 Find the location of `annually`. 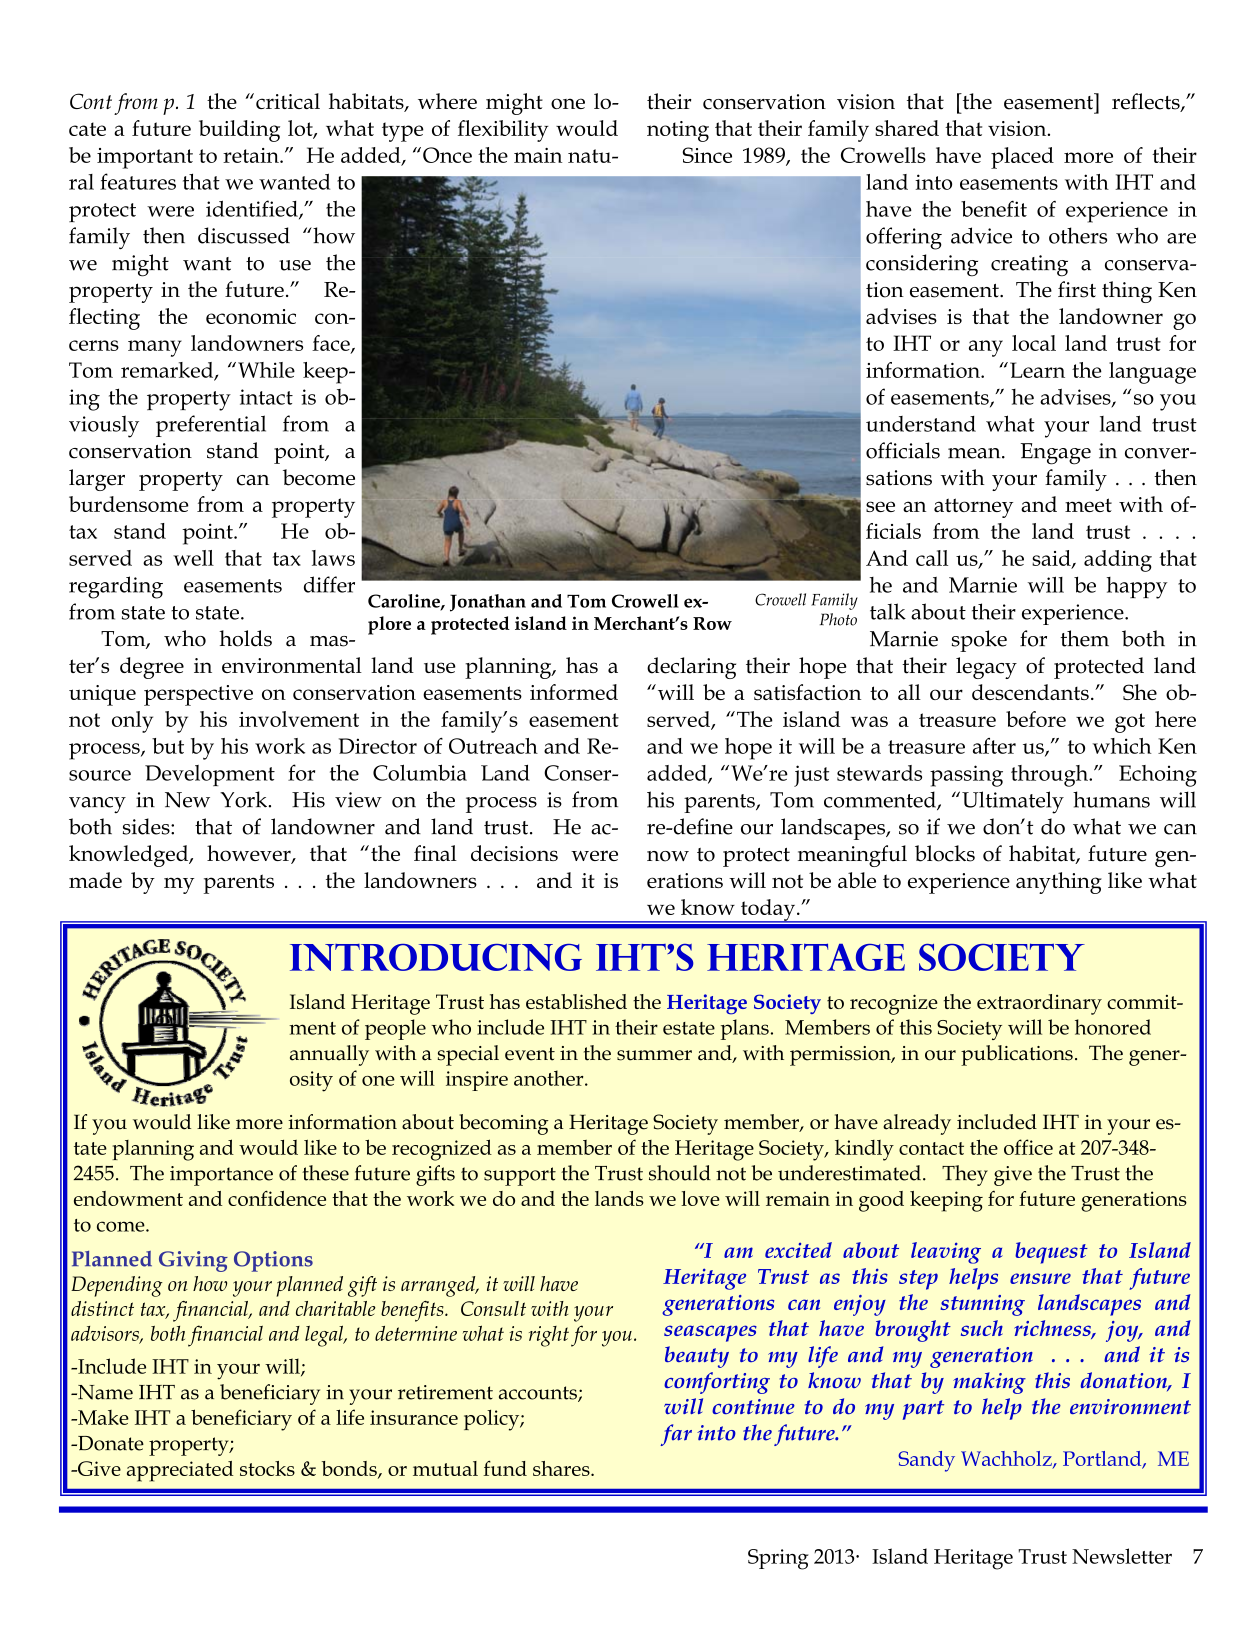

annually is located at coordinates (329, 1055).
